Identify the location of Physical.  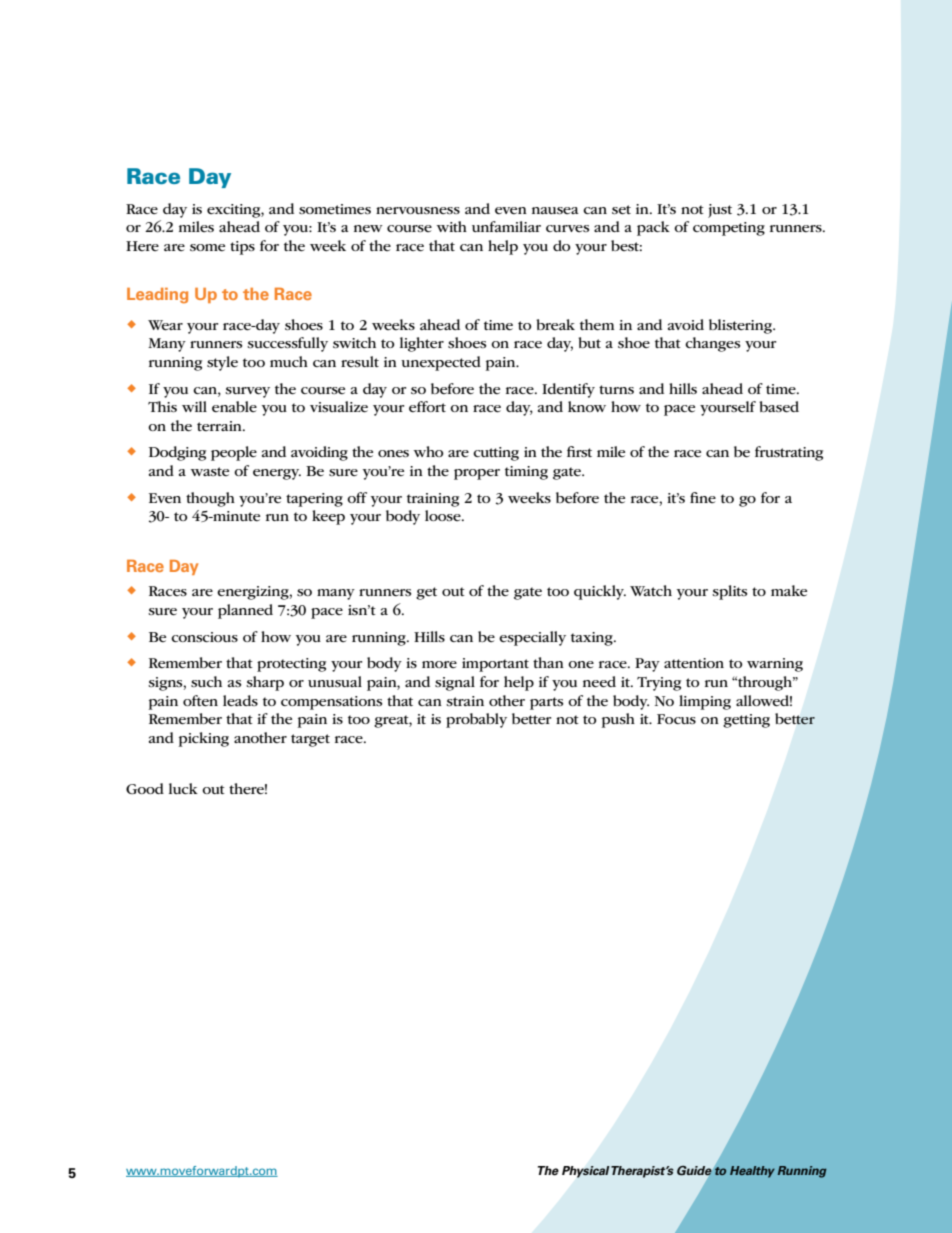
(586, 1172).
